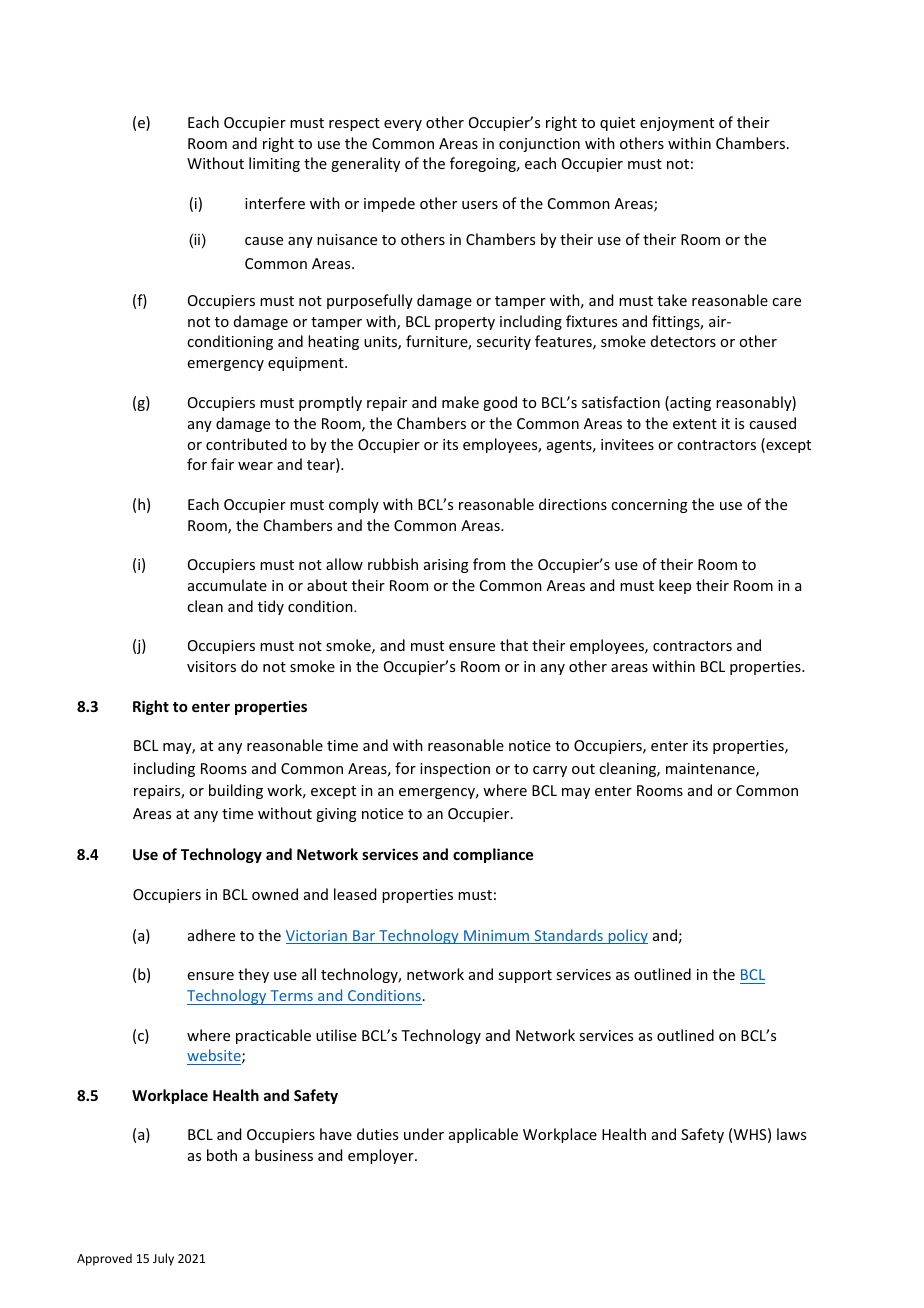  I want to click on policy, so click(627, 936).
